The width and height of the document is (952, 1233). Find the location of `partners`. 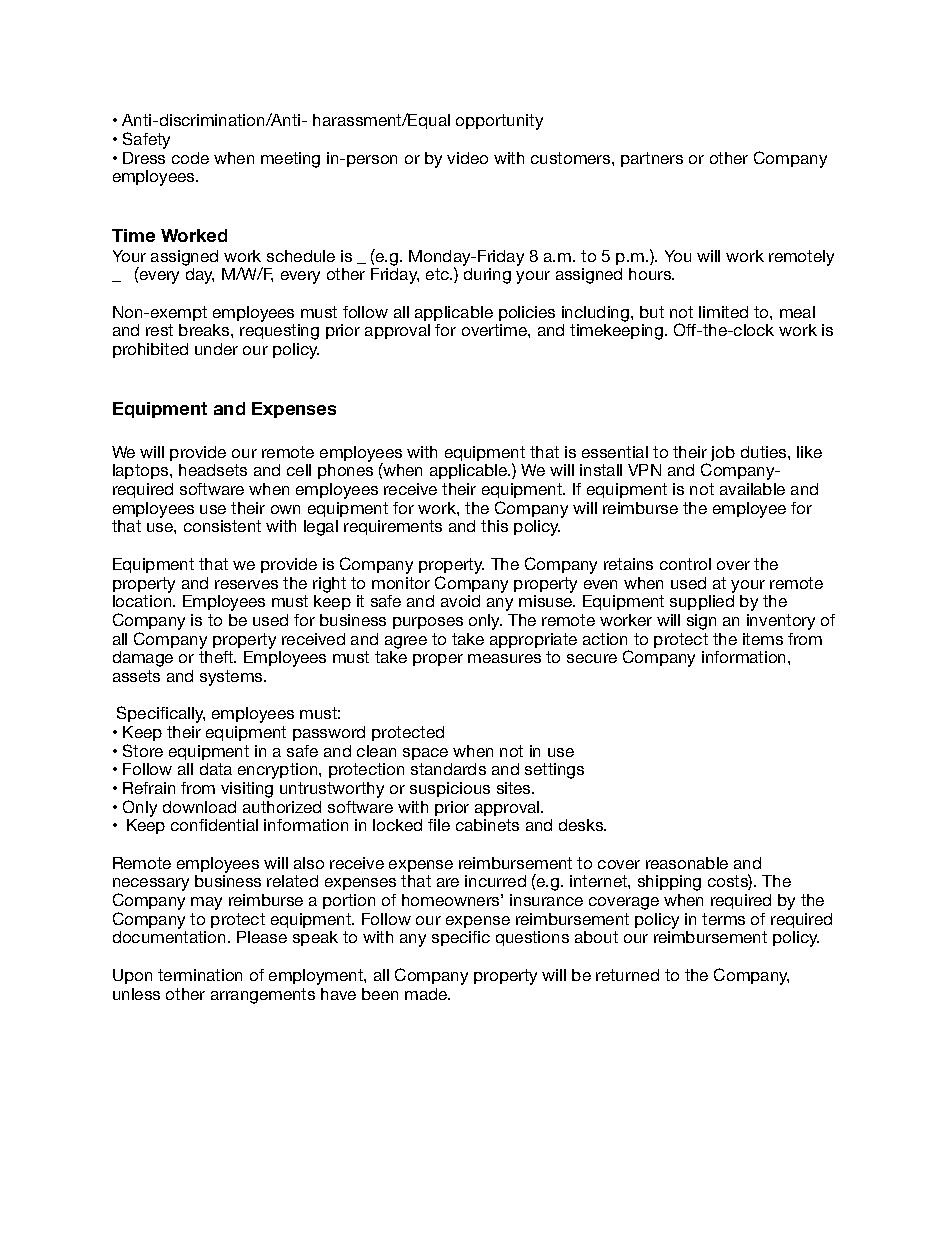

partners is located at coordinates (652, 159).
